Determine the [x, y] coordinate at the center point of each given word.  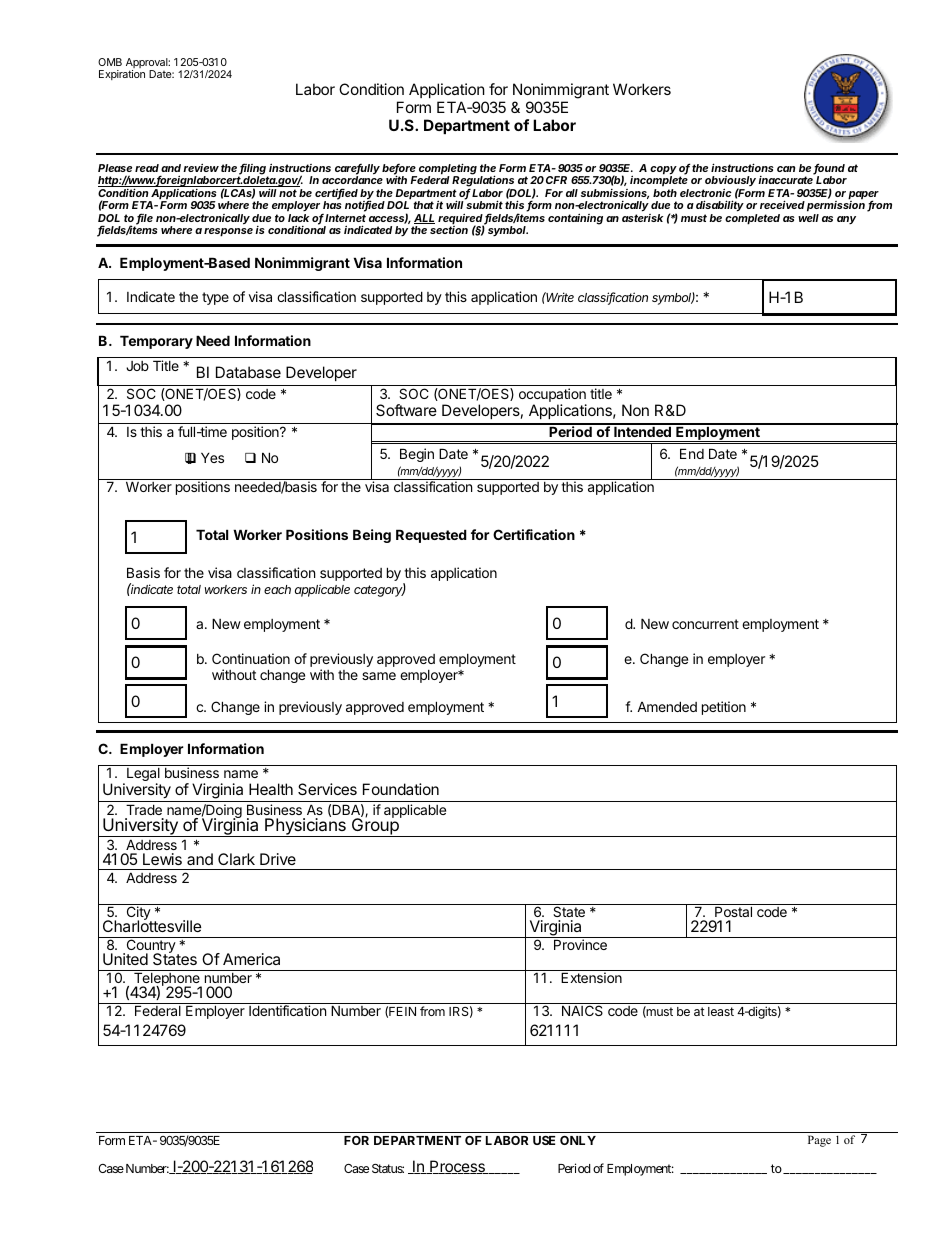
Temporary [156, 342]
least [721, 1011]
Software [406, 410]
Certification [534, 534]
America [251, 959]
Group [375, 827]
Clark [236, 859]
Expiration [122, 75]
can [786, 169]
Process [457, 1167]
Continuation [251, 658]
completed [752, 219]
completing [448, 170]
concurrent [705, 624]
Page [819, 1141]
